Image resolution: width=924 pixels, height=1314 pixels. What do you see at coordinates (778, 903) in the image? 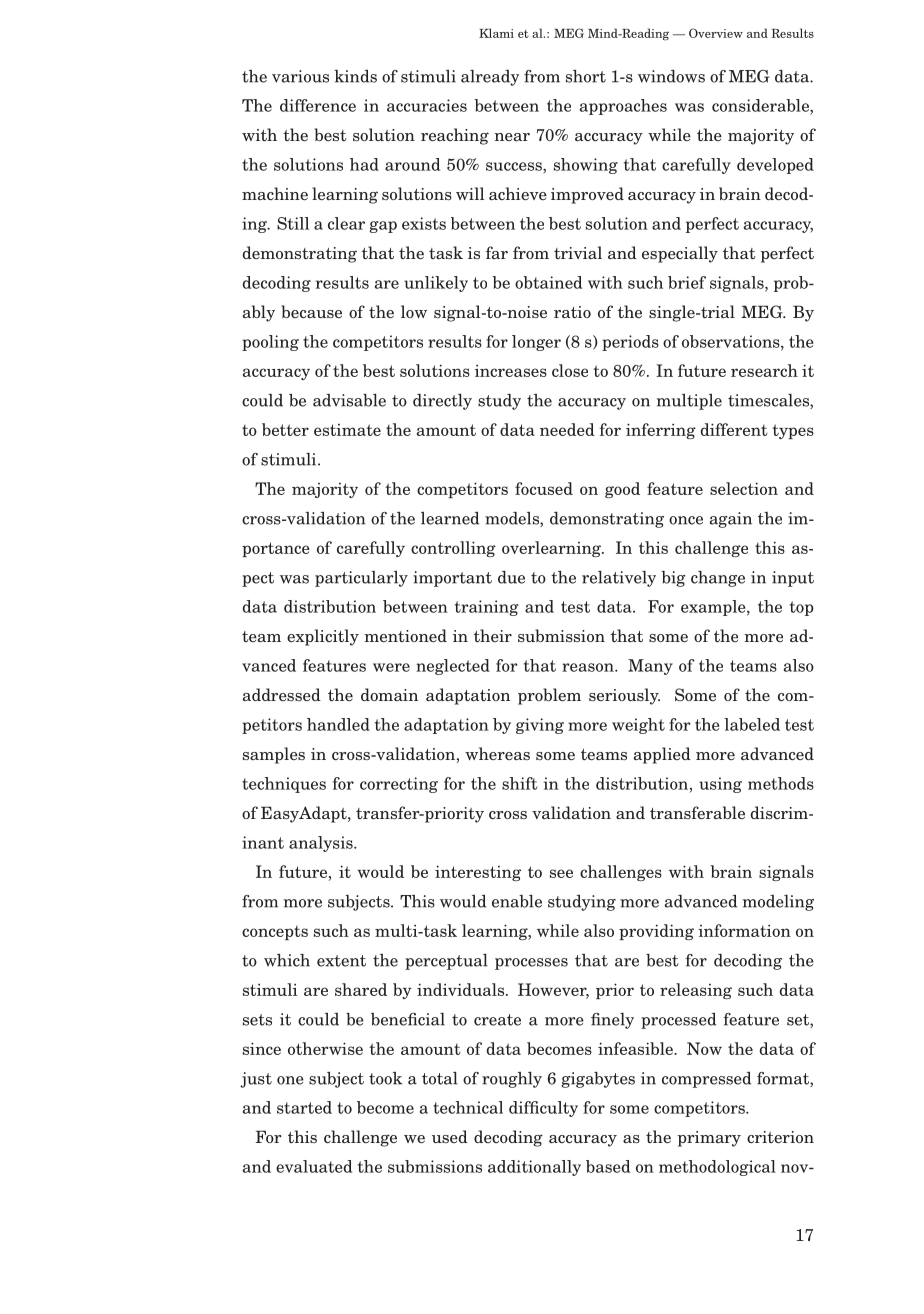
I see `modeling` at bounding box center [778, 903].
